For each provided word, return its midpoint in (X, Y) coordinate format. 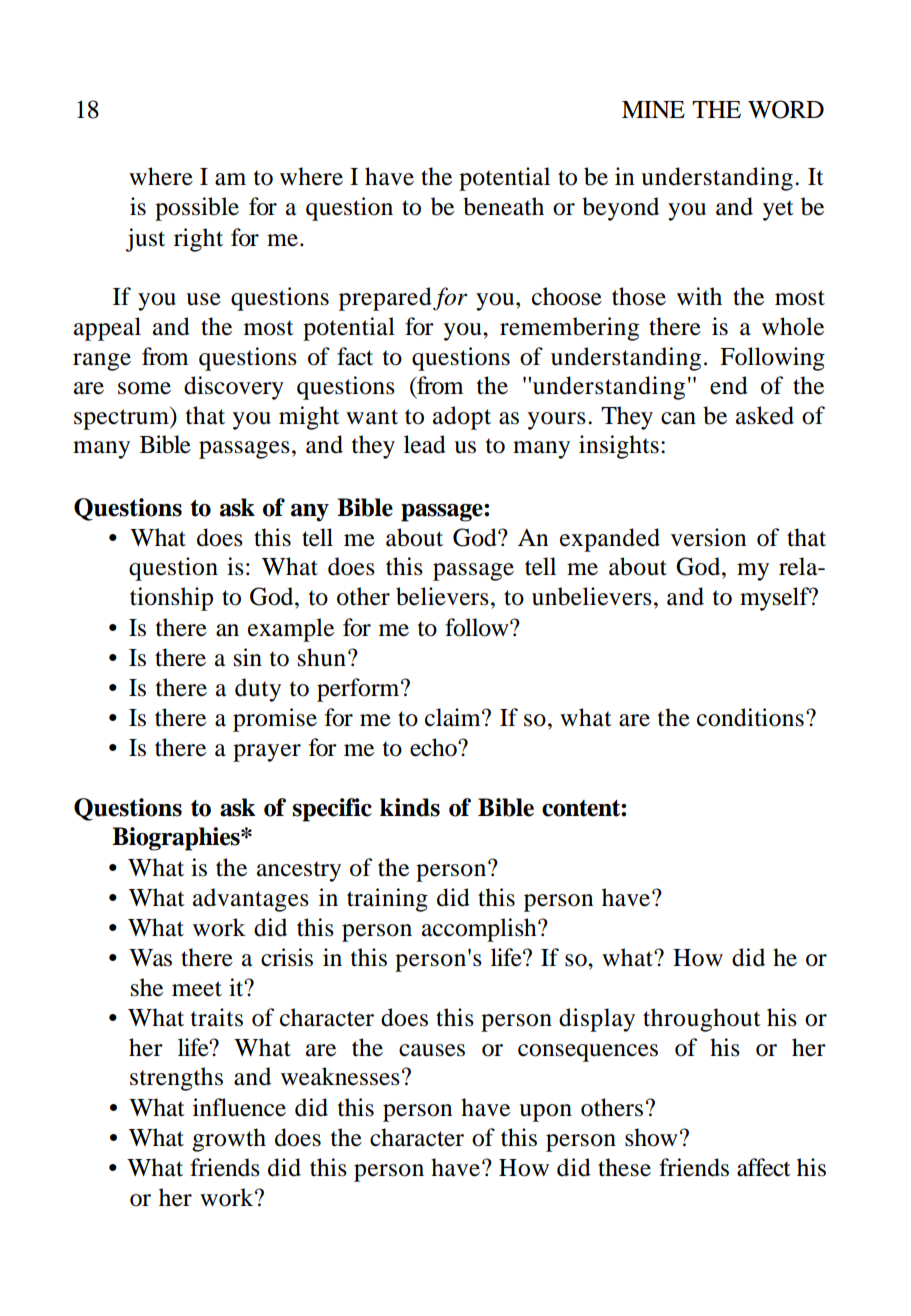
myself (776, 599)
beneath (503, 206)
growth (229, 1140)
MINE (653, 109)
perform (359, 690)
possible (197, 209)
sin (248, 657)
